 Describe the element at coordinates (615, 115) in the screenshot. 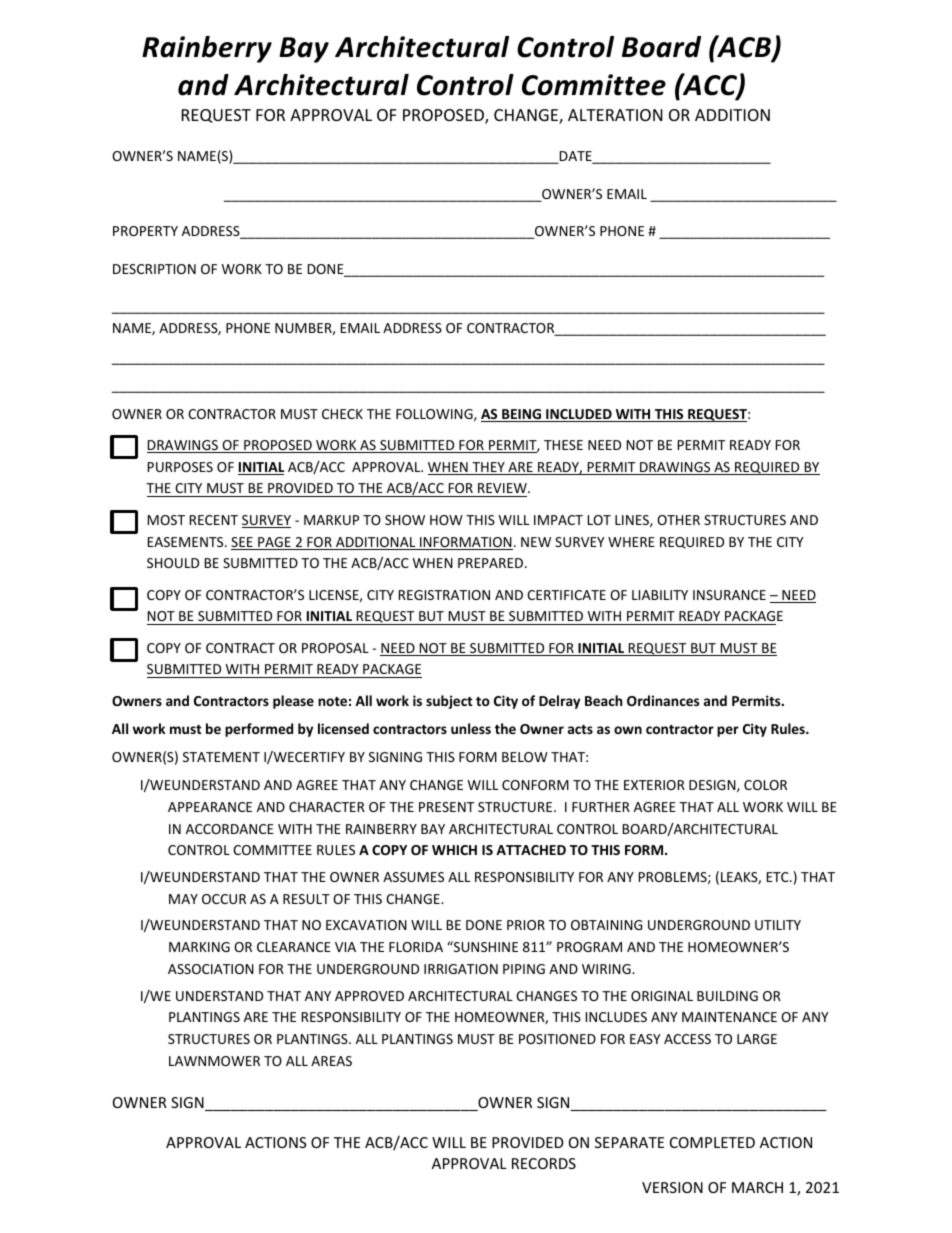

I see `ALTERATION` at that location.
